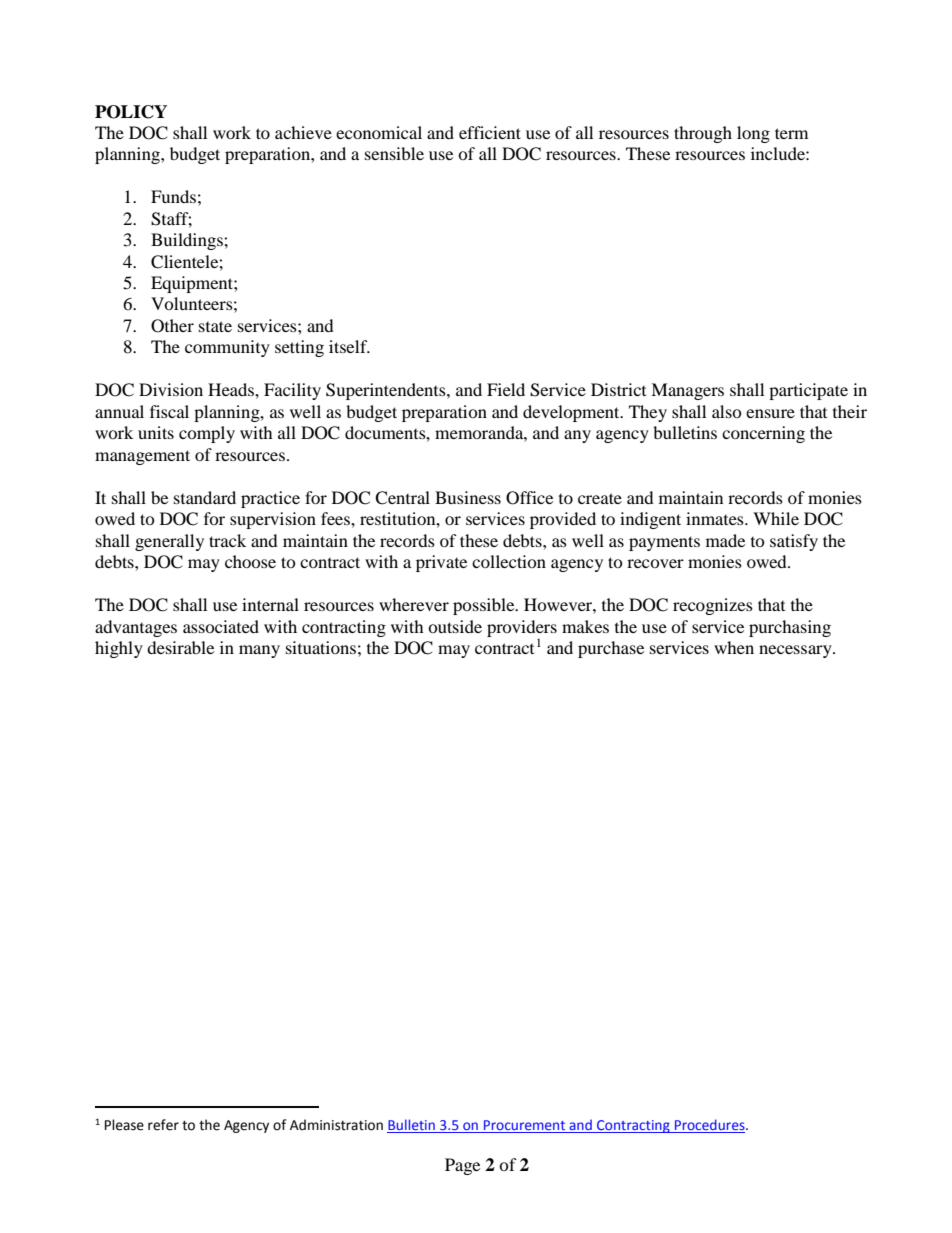 This screenshot has height=1233, width=952. What do you see at coordinates (173, 196) in the screenshot?
I see `Funds` at bounding box center [173, 196].
